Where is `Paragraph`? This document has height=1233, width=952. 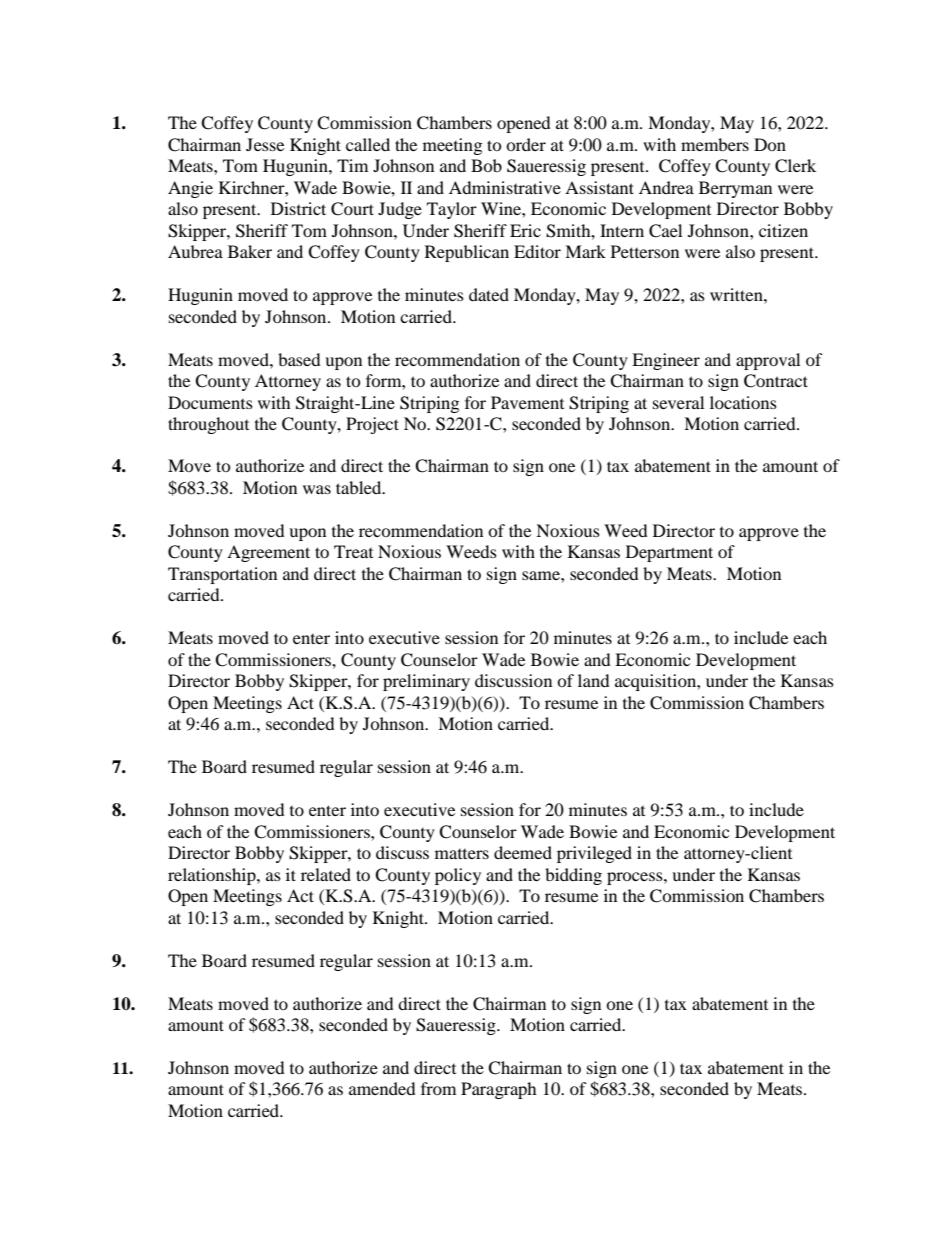
Paragraph is located at coordinates (499, 1090).
